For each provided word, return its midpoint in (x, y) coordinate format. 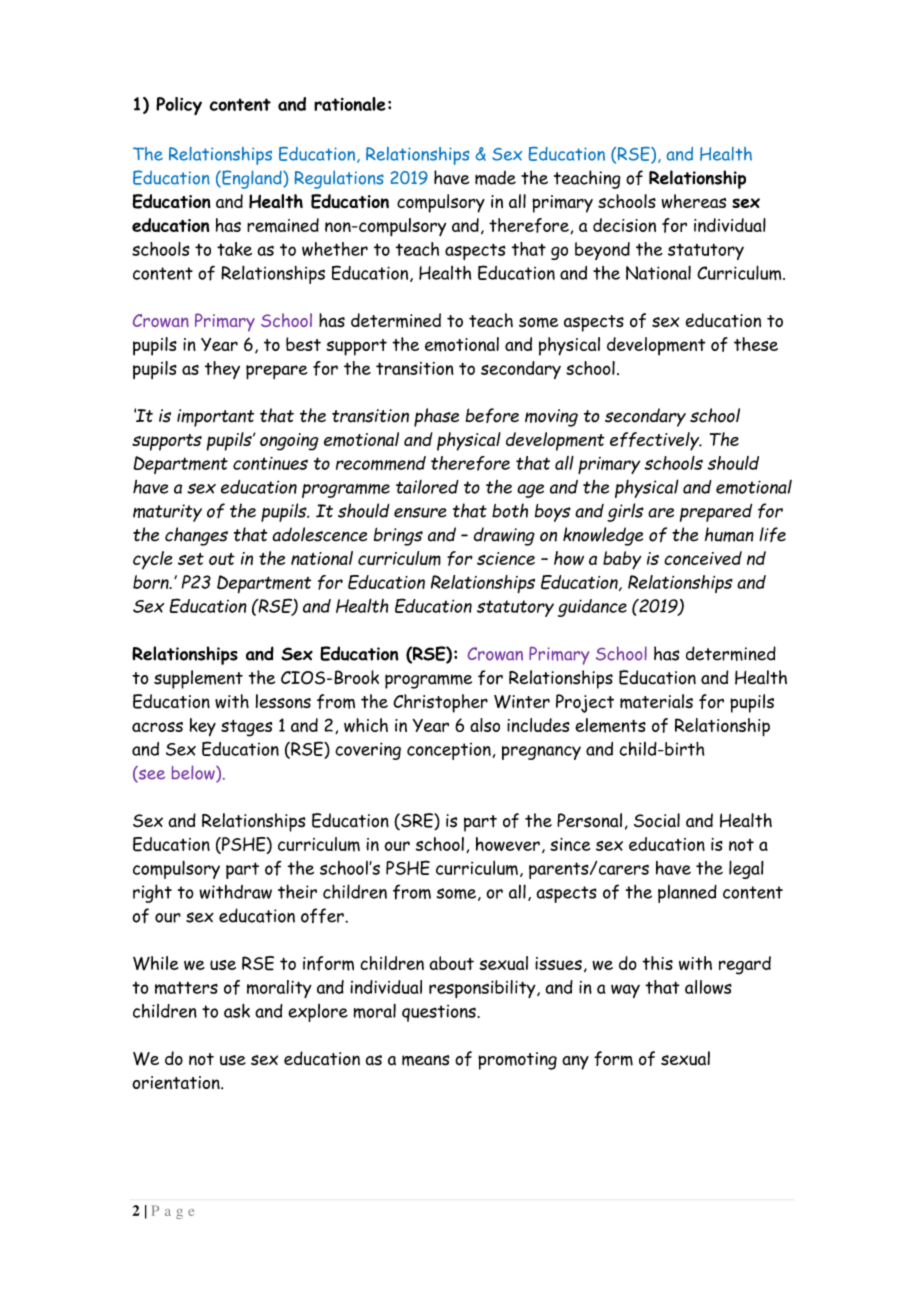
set (191, 559)
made (495, 178)
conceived (703, 558)
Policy (179, 106)
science (506, 558)
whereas (693, 201)
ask (237, 1011)
